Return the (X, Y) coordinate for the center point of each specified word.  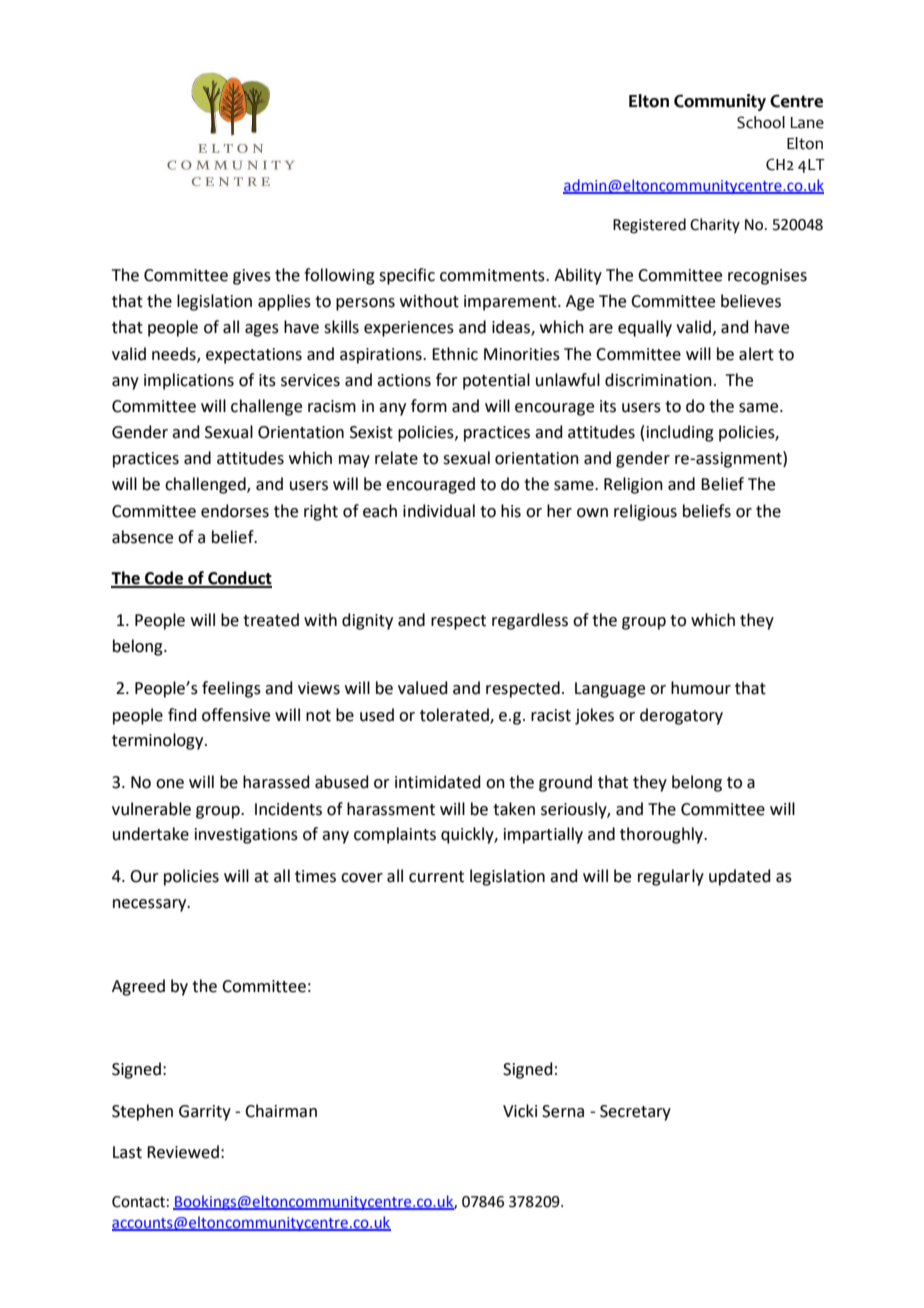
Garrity (205, 1113)
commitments (493, 275)
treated (271, 620)
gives (252, 277)
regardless (530, 621)
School (761, 122)
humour (701, 688)
